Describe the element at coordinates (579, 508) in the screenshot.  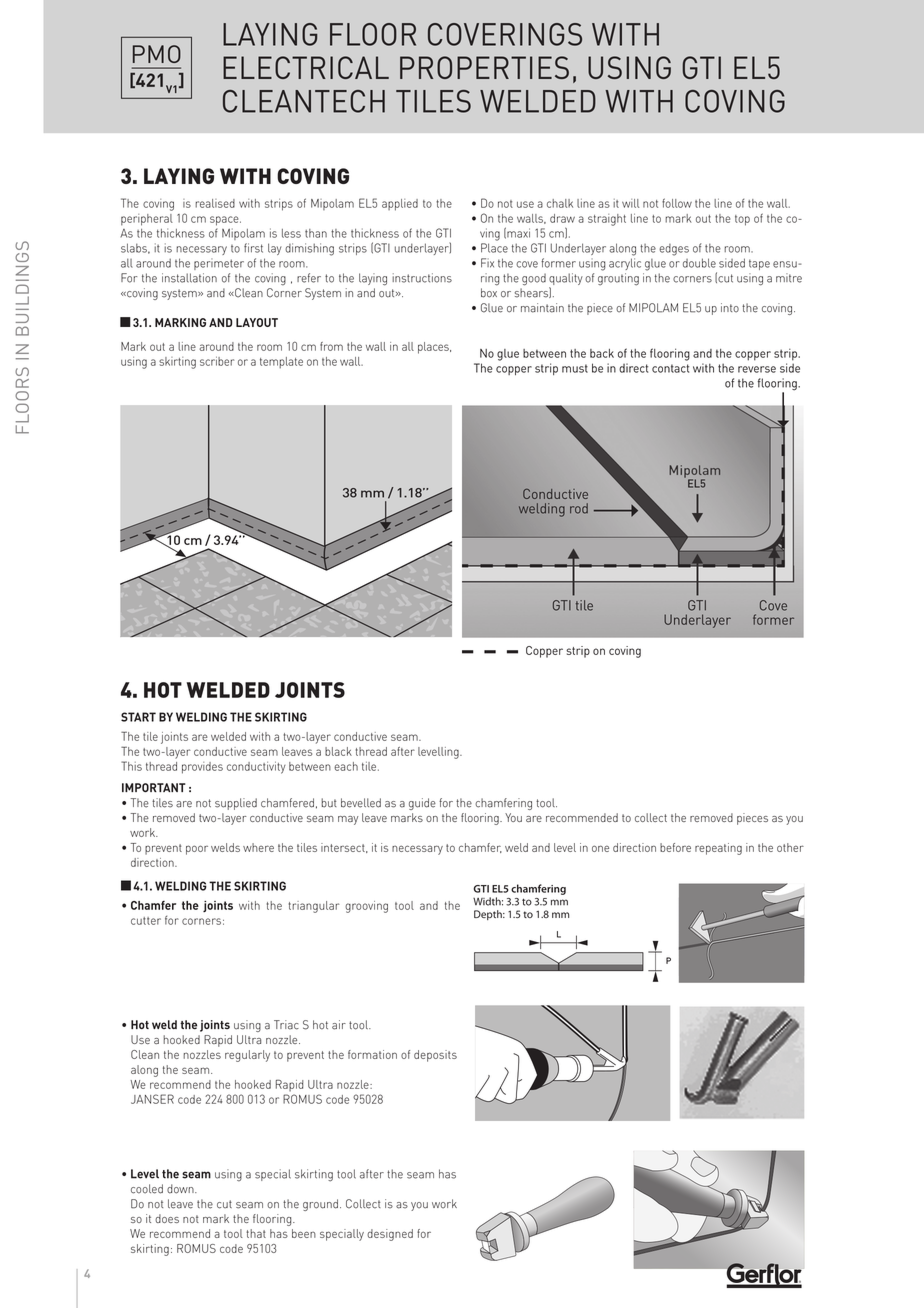
I see `rod` at that location.
